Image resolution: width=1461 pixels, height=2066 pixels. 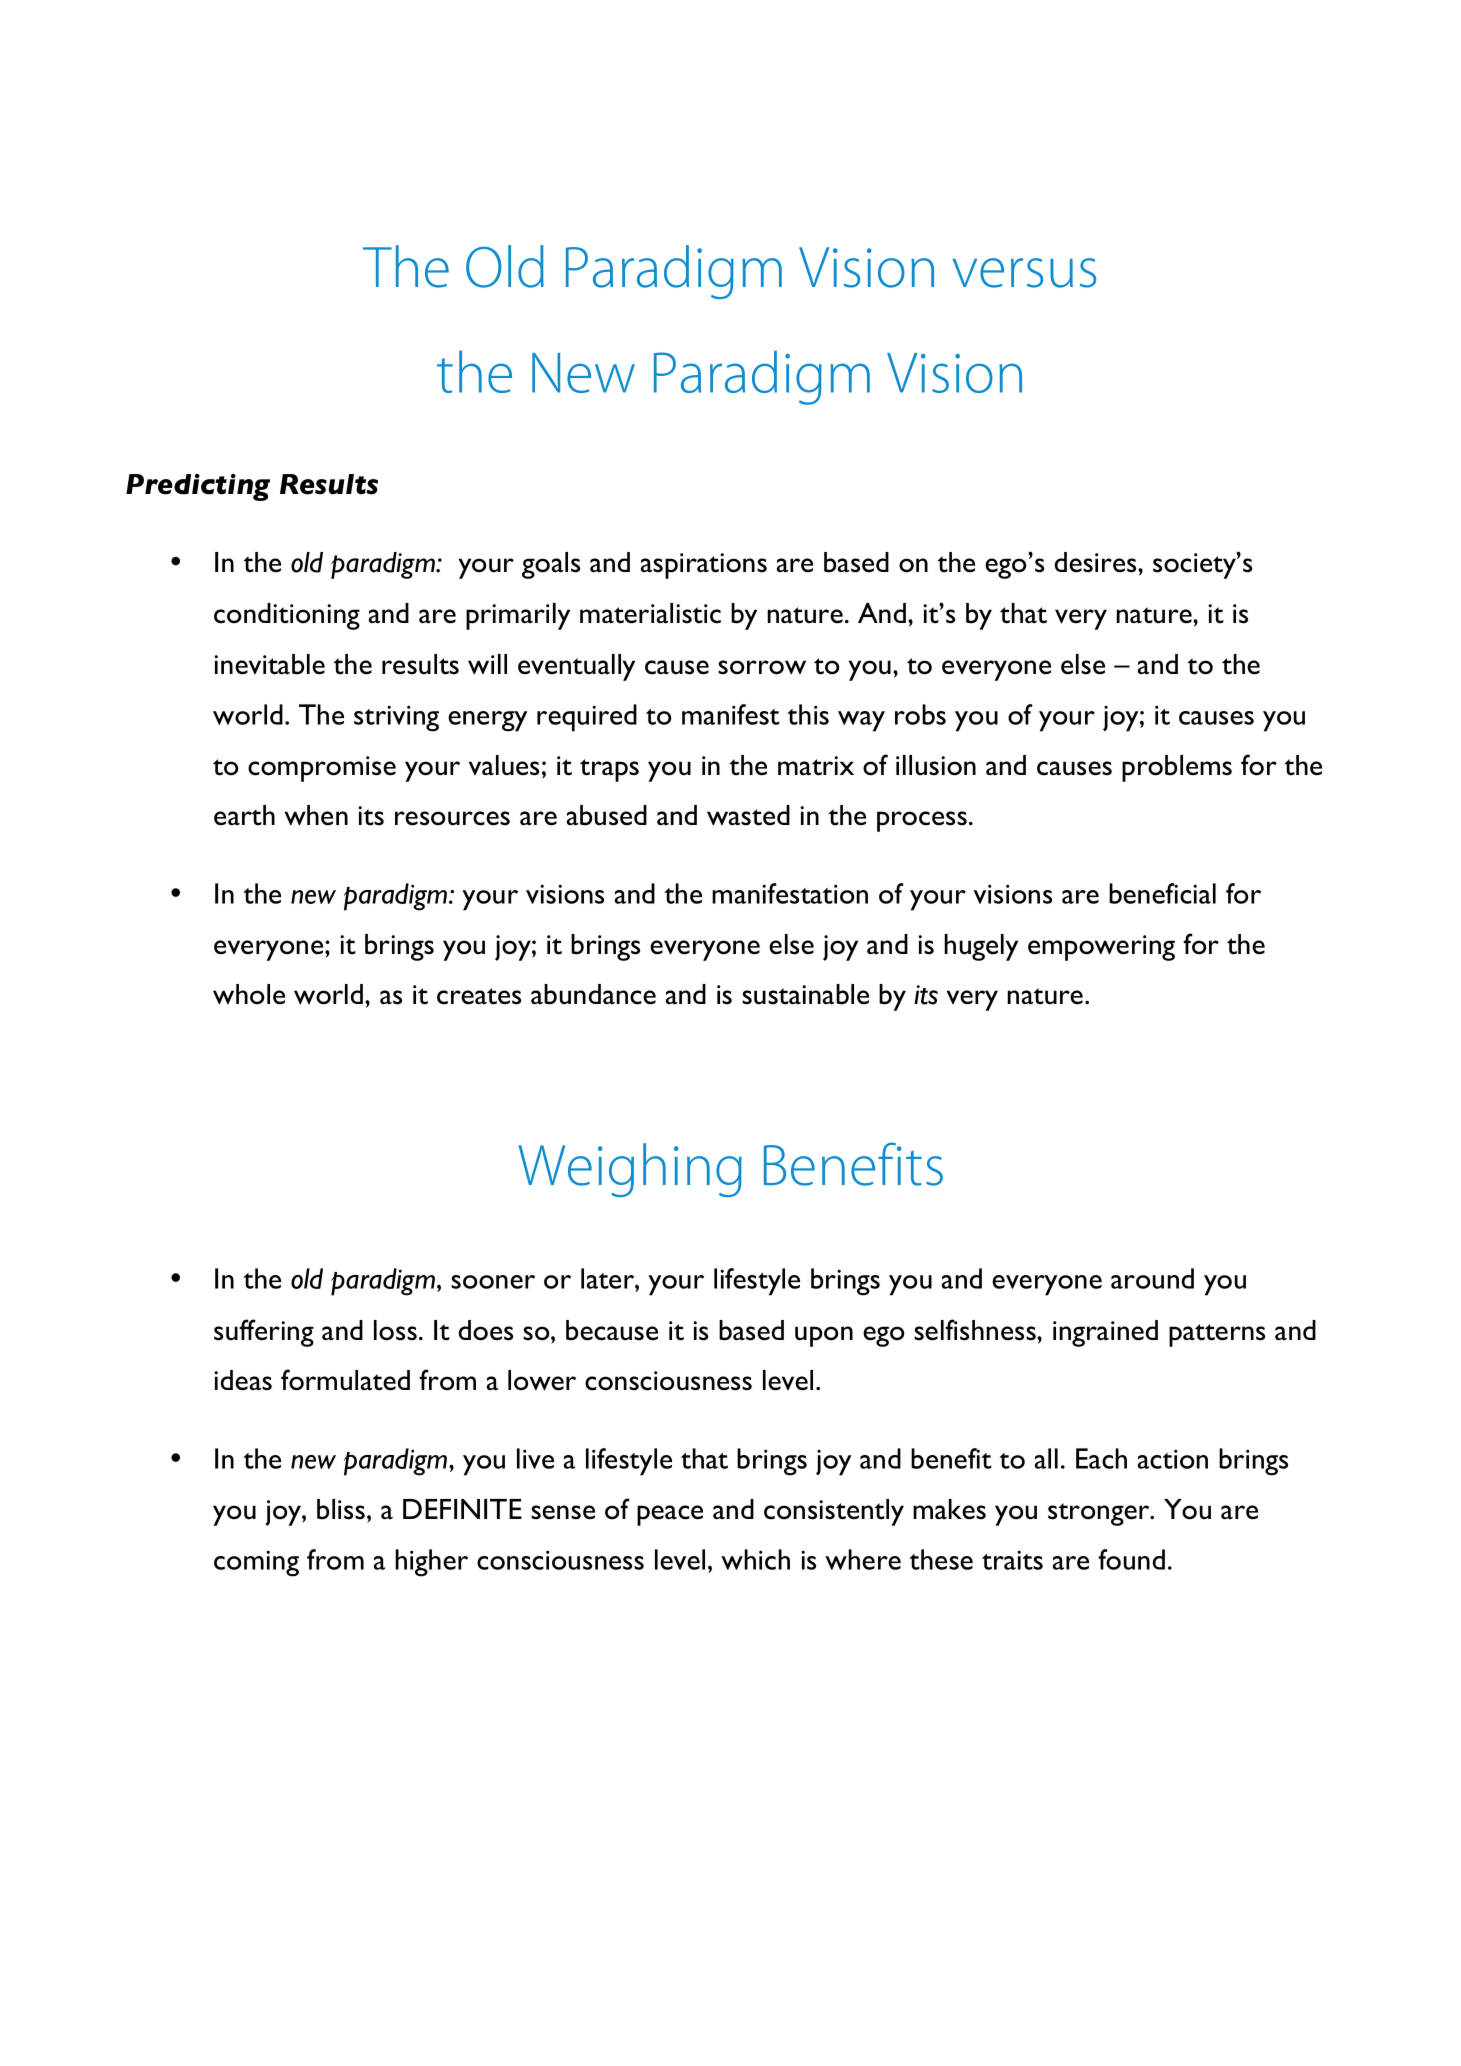 What do you see at coordinates (341, 1509) in the screenshot?
I see `bliss` at bounding box center [341, 1509].
